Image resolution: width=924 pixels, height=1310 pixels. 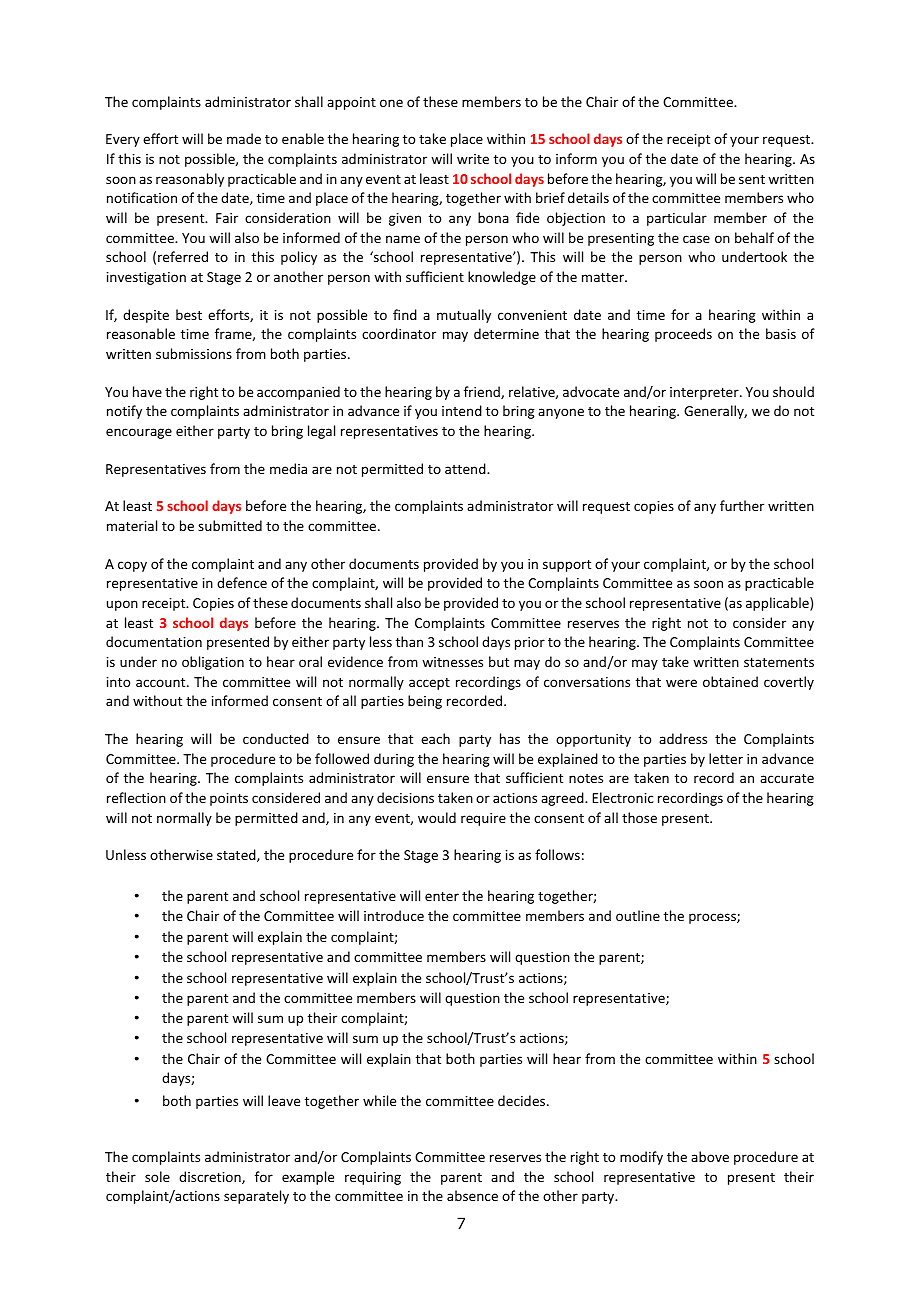 What do you see at coordinates (473, 159) in the screenshot?
I see `write` at bounding box center [473, 159].
